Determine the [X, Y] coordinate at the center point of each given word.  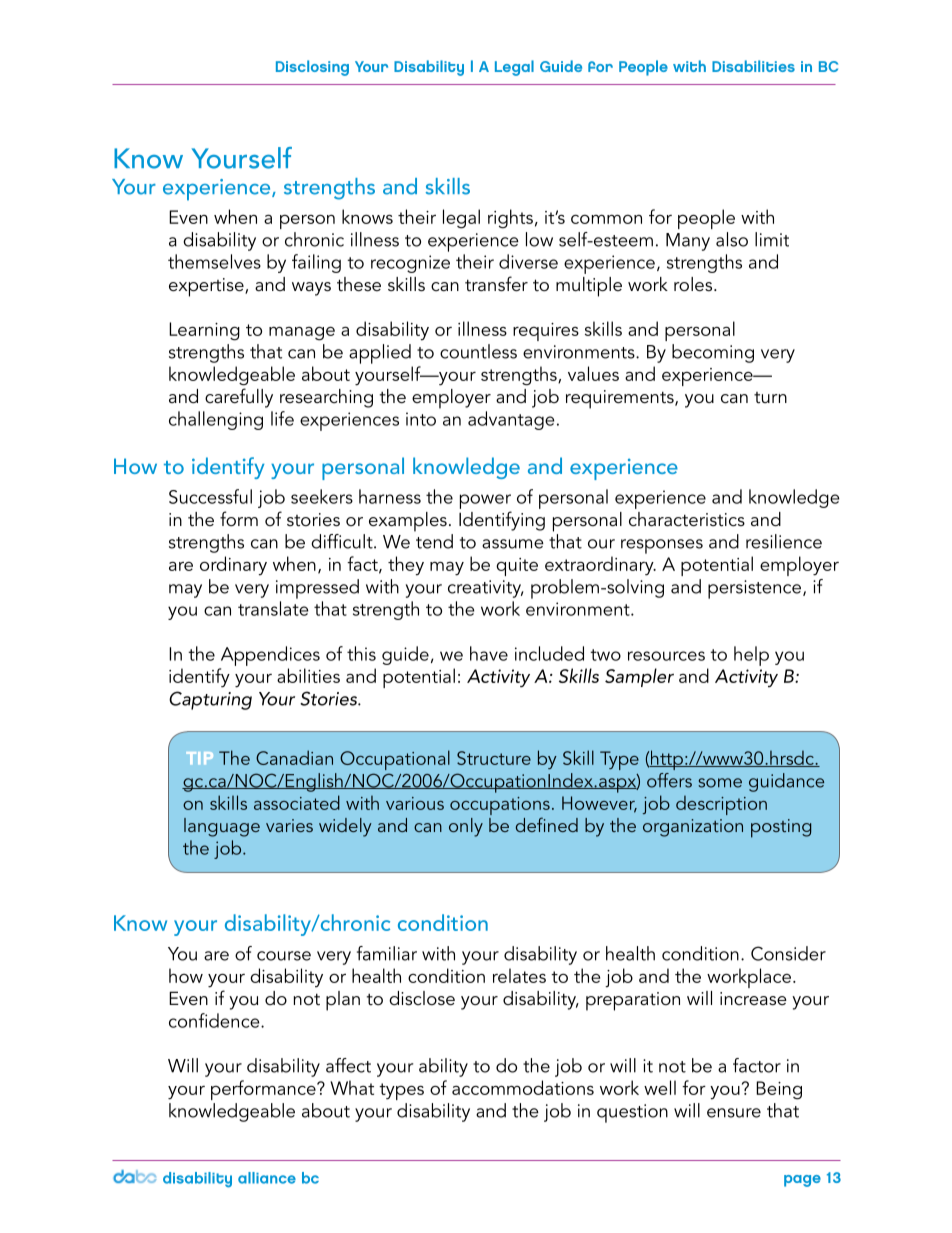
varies [289, 825]
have [489, 653]
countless [478, 351]
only [466, 827]
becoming [713, 353]
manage [302, 333]
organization [693, 828]
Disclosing [312, 68]
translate [273, 608]
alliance [267, 1178]
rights [510, 219]
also [732, 239]
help [751, 656]
